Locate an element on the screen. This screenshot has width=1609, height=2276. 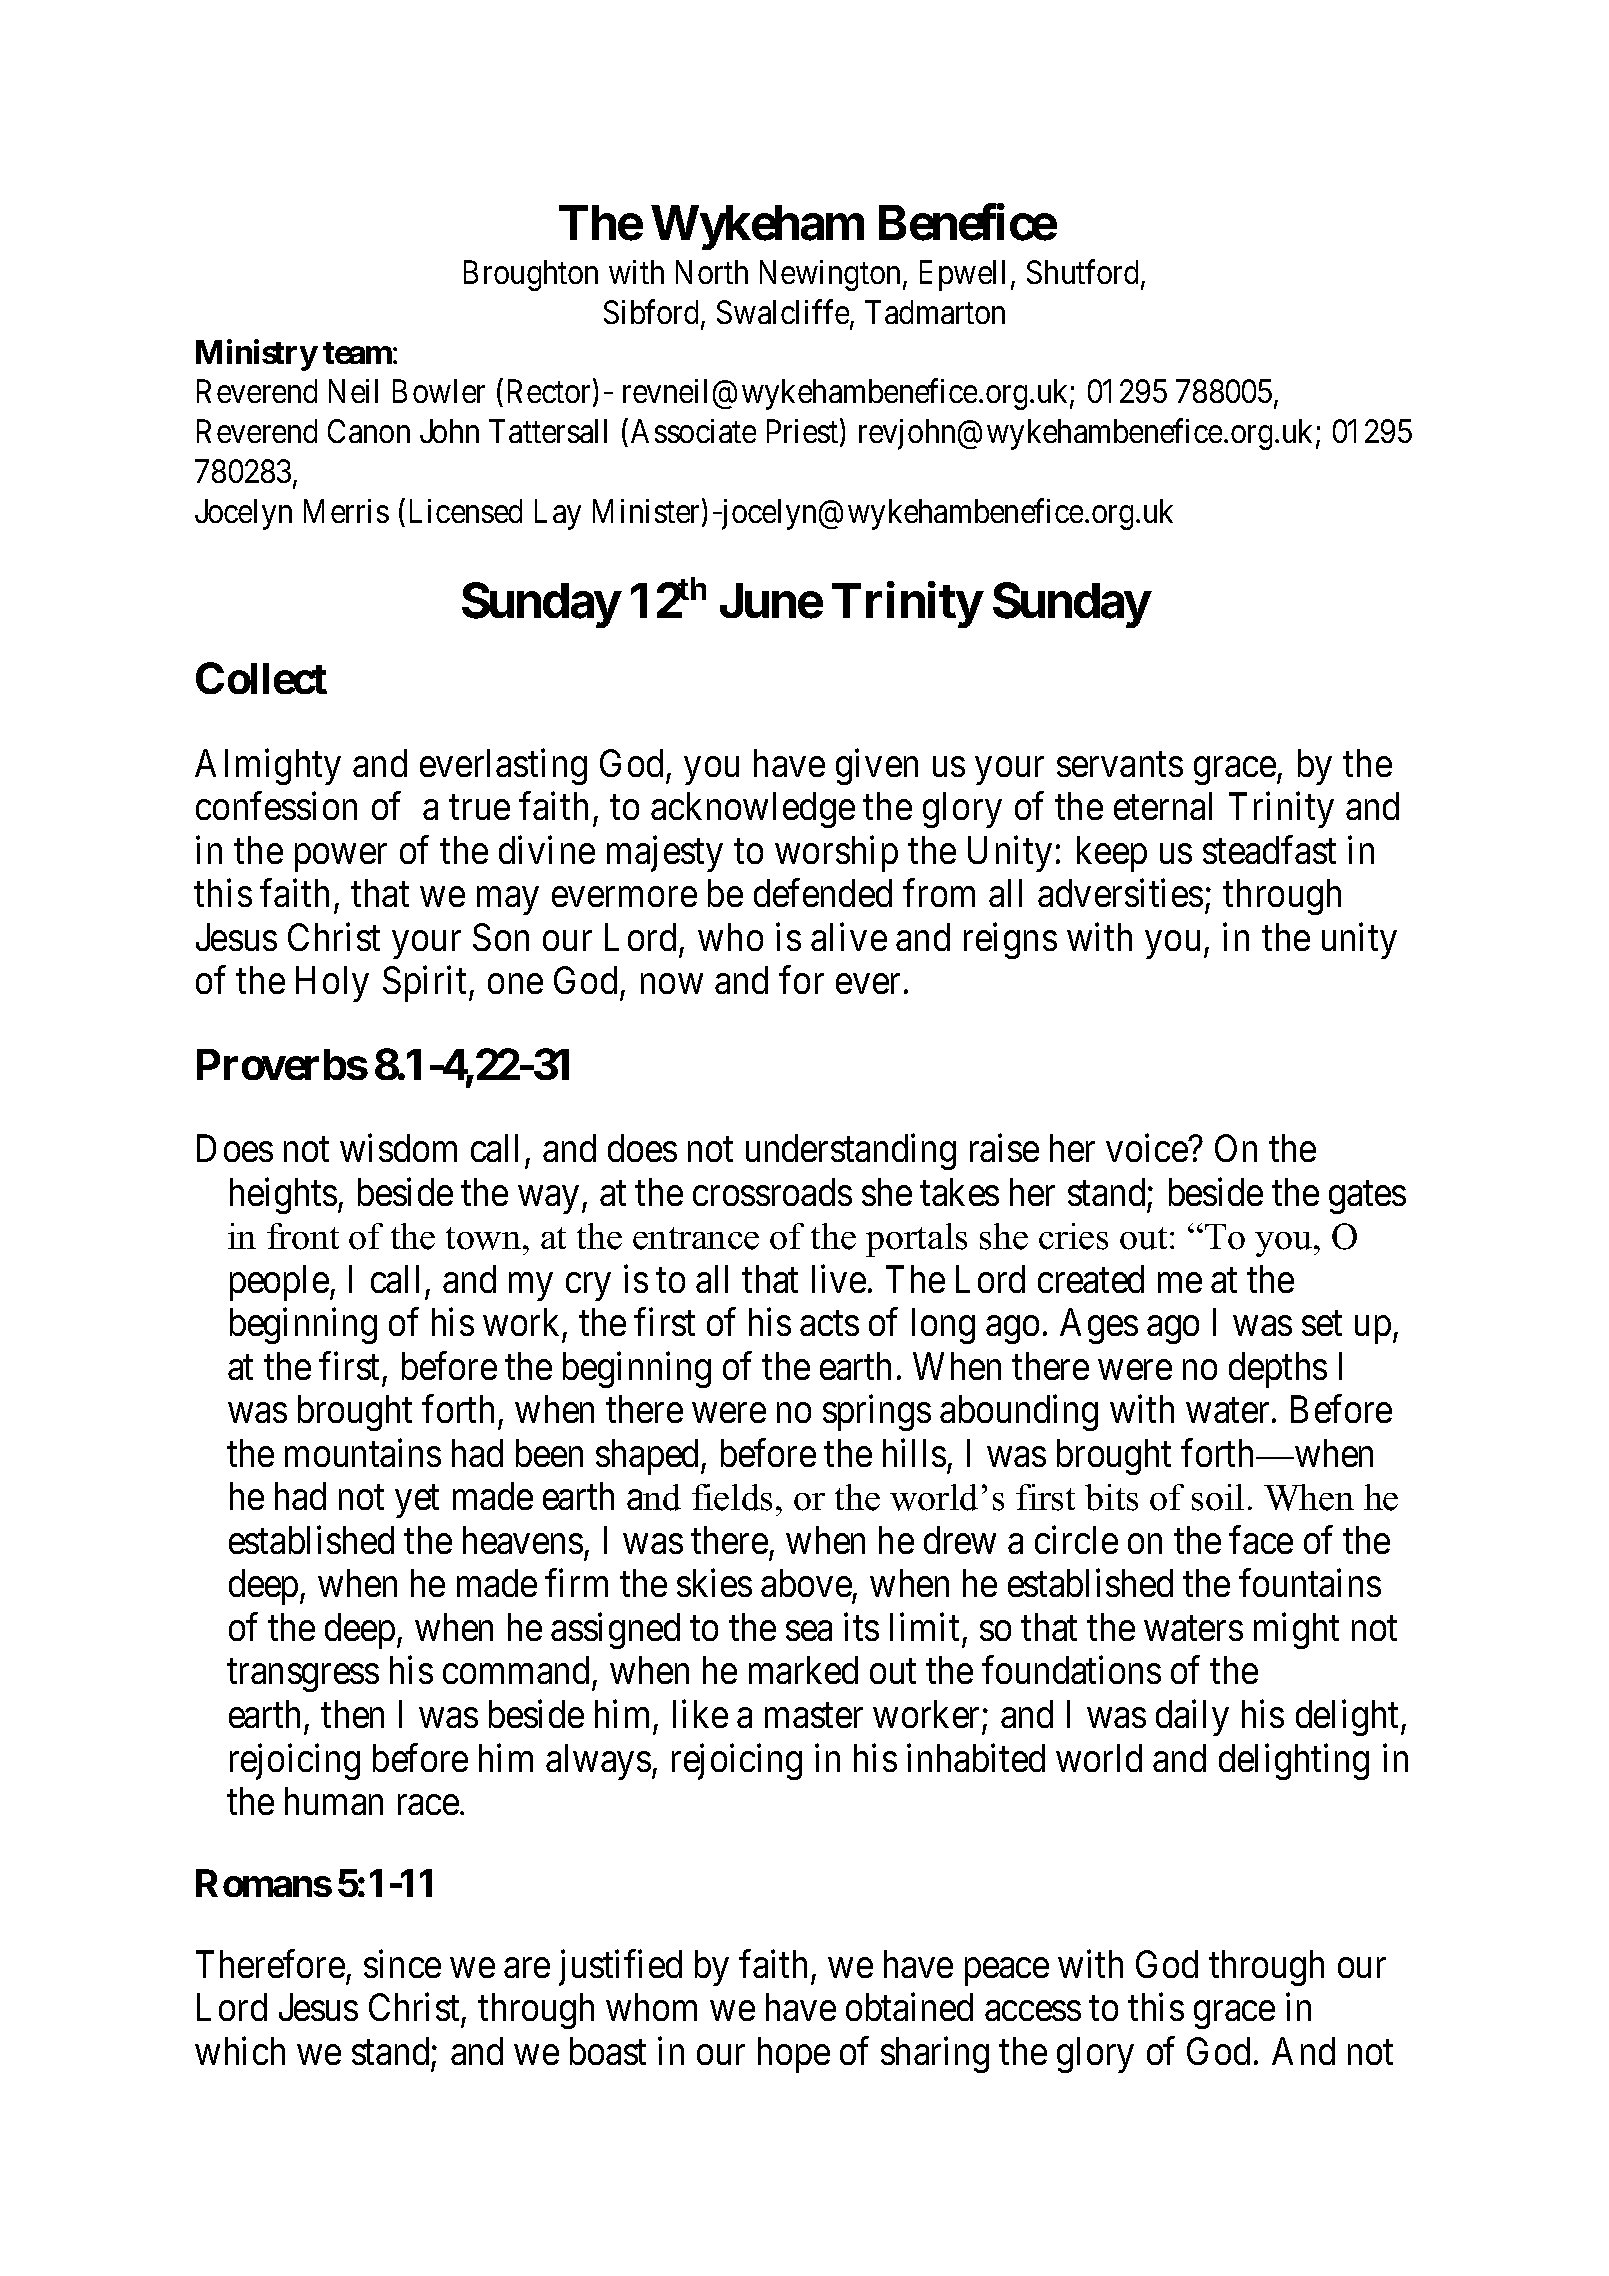
Associate is located at coordinates (693, 431).
